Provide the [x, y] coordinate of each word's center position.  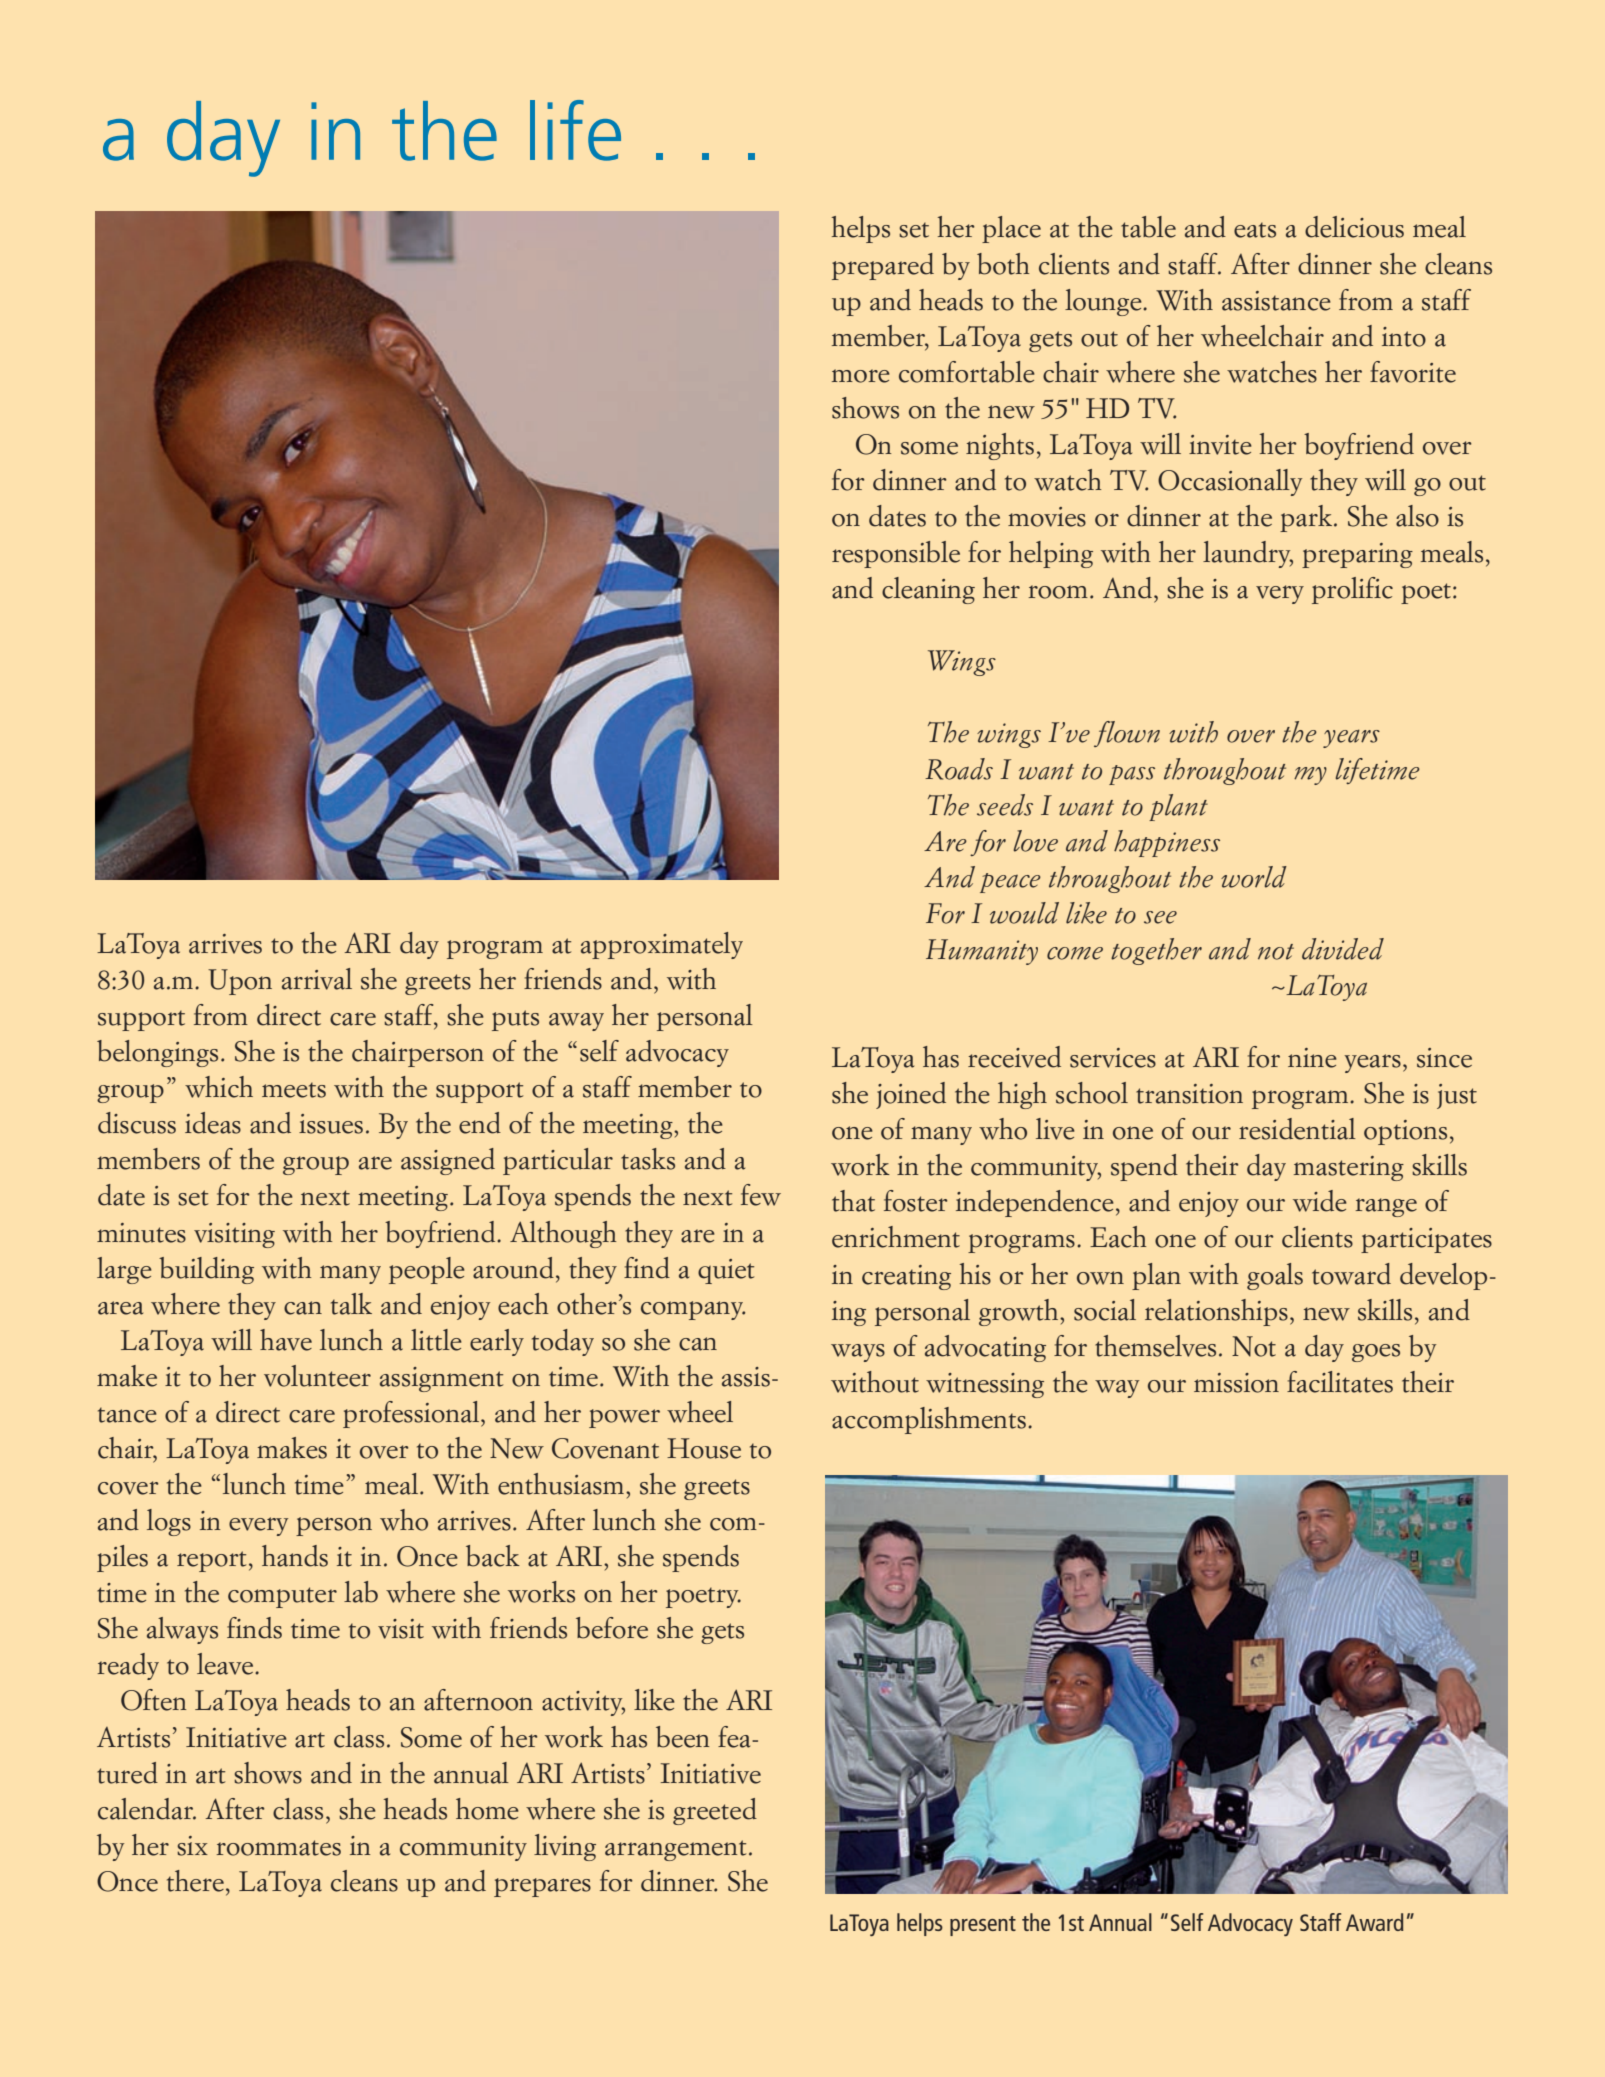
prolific [1352, 590]
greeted [715, 1811]
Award [1375, 1922]
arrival [317, 979]
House [704, 1448]
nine [1312, 1058]
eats [1255, 230]
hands [295, 1556]
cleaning [928, 590]
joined [911, 1095]
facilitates [1340, 1382]
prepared [883, 266]
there [195, 1881]
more [861, 376]
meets [294, 1090]
